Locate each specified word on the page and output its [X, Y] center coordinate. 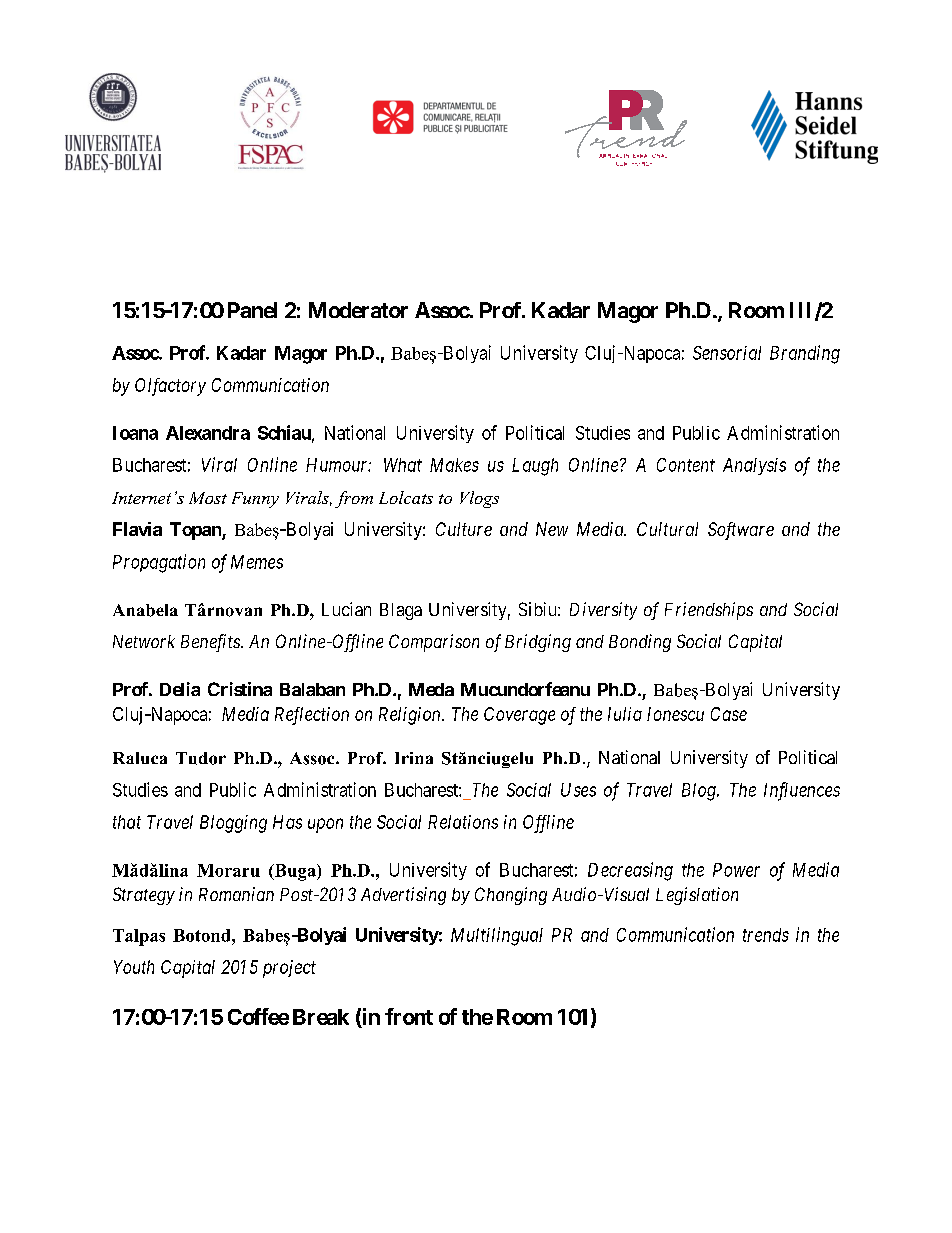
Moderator [358, 310]
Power [736, 870]
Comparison [434, 643]
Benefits [211, 643]
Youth [134, 967]
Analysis [754, 466]
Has [287, 822]
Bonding [640, 643]
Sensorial [727, 353]
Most [208, 498]
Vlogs [479, 499]
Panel [252, 310]
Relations [463, 822]
